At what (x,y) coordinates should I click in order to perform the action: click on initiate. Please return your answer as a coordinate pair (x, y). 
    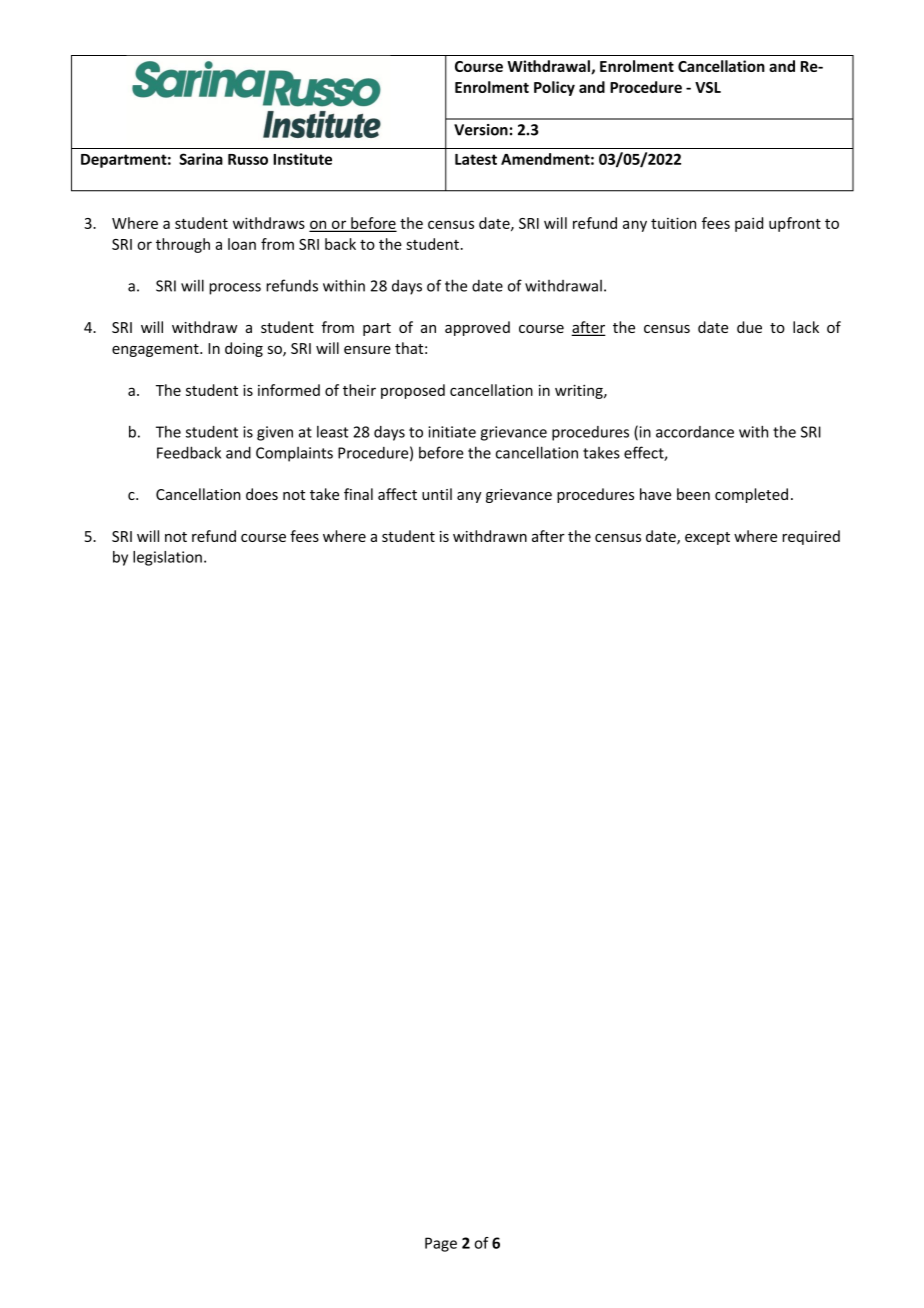
    Looking at the image, I should click on (452, 432).
